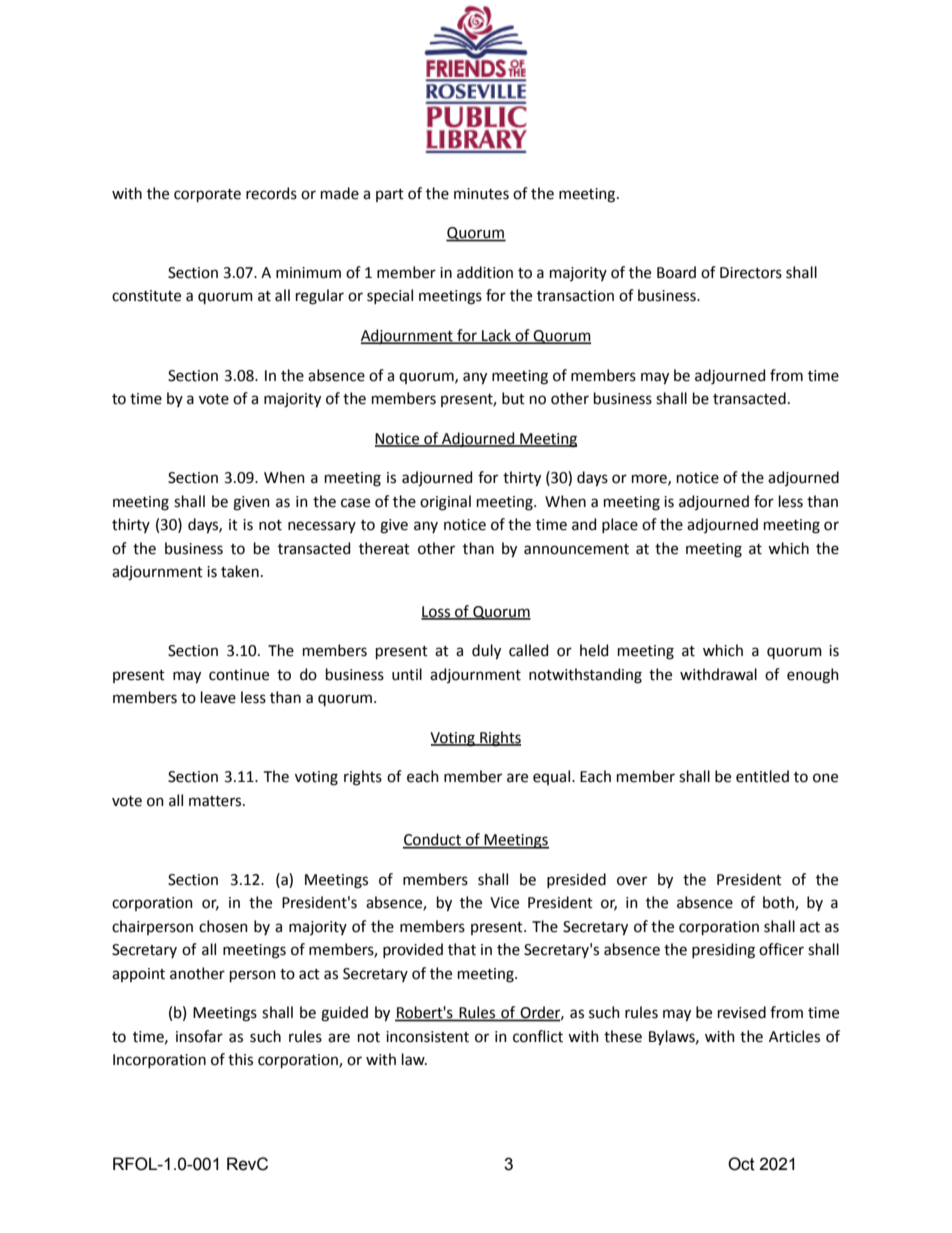  What do you see at coordinates (240, 1059) in the screenshot?
I see `this` at bounding box center [240, 1059].
